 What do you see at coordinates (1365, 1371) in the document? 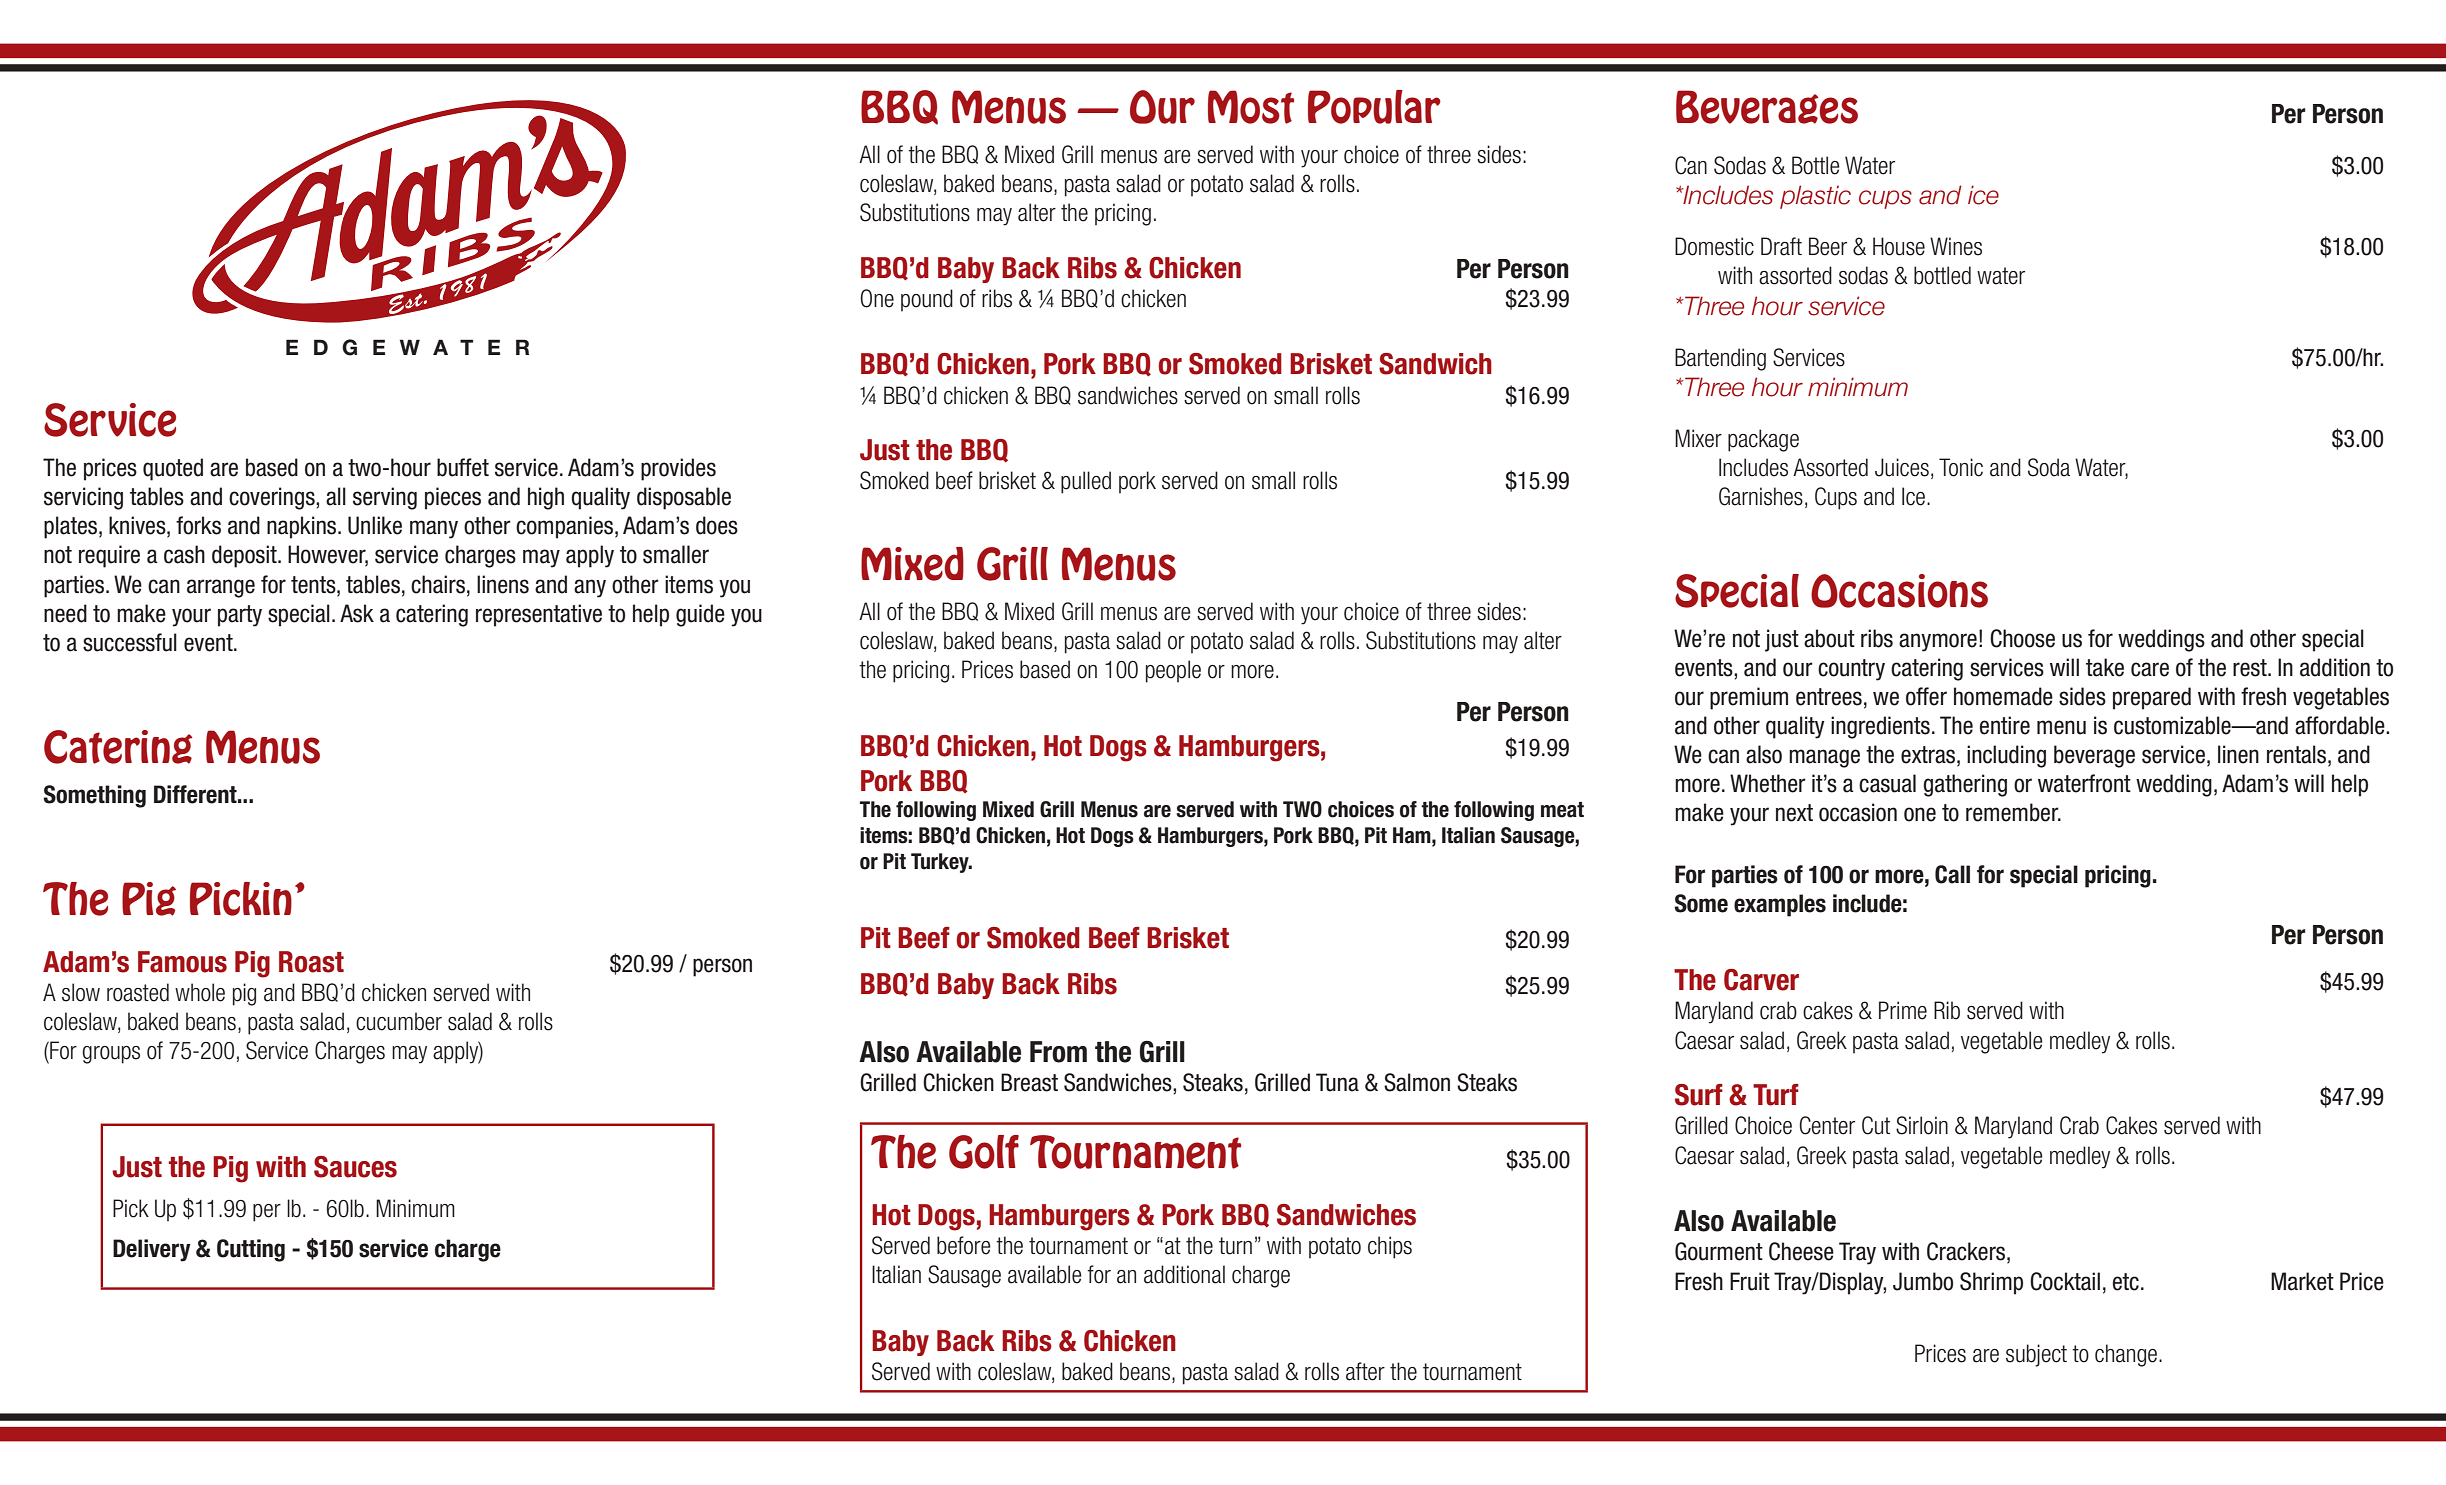
I see `after` at bounding box center [1365, 1371].
